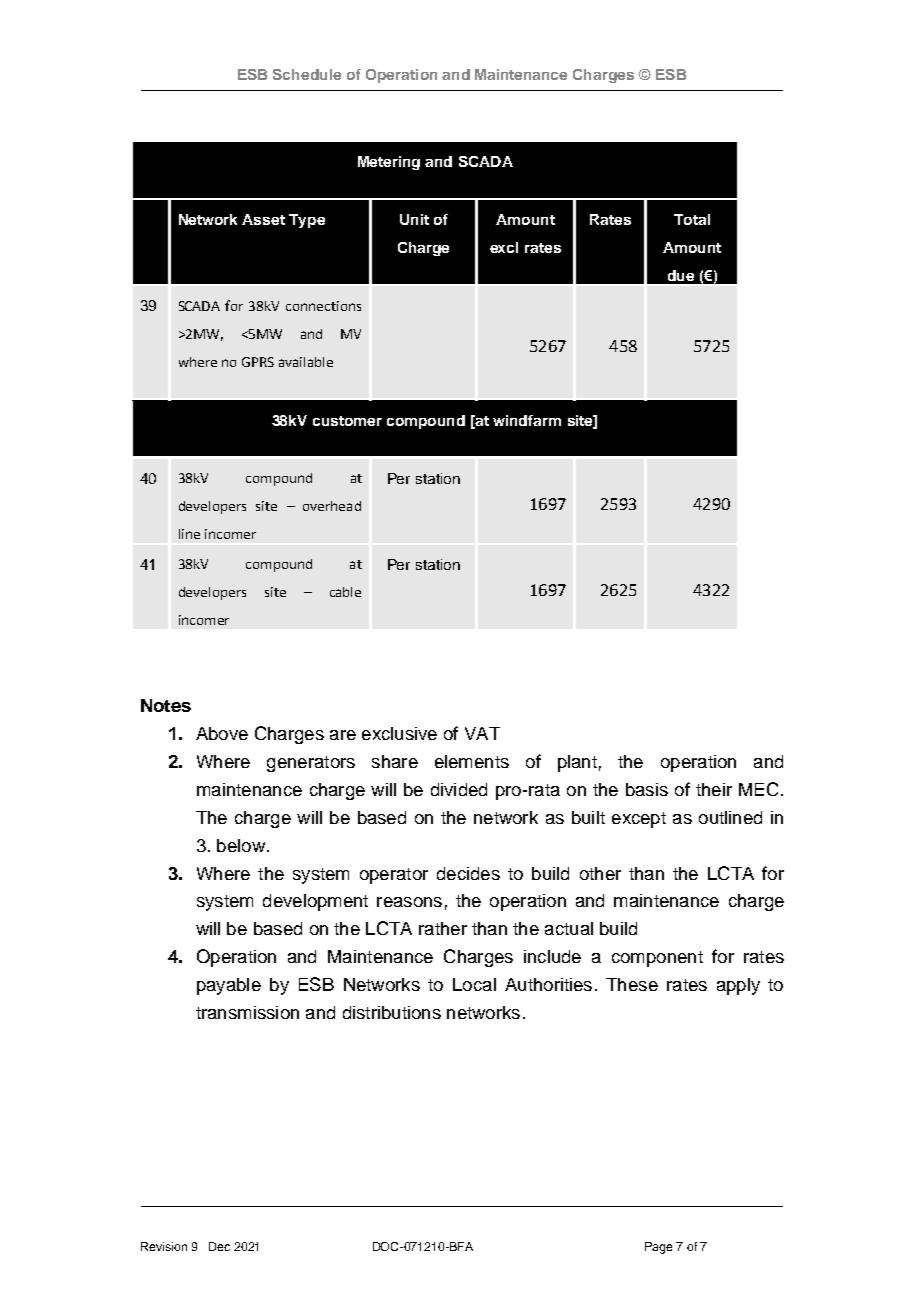  What do you see at coordinates (443, 928) in the screenshot?
I see `rather` at bounding box center [443, 928].
